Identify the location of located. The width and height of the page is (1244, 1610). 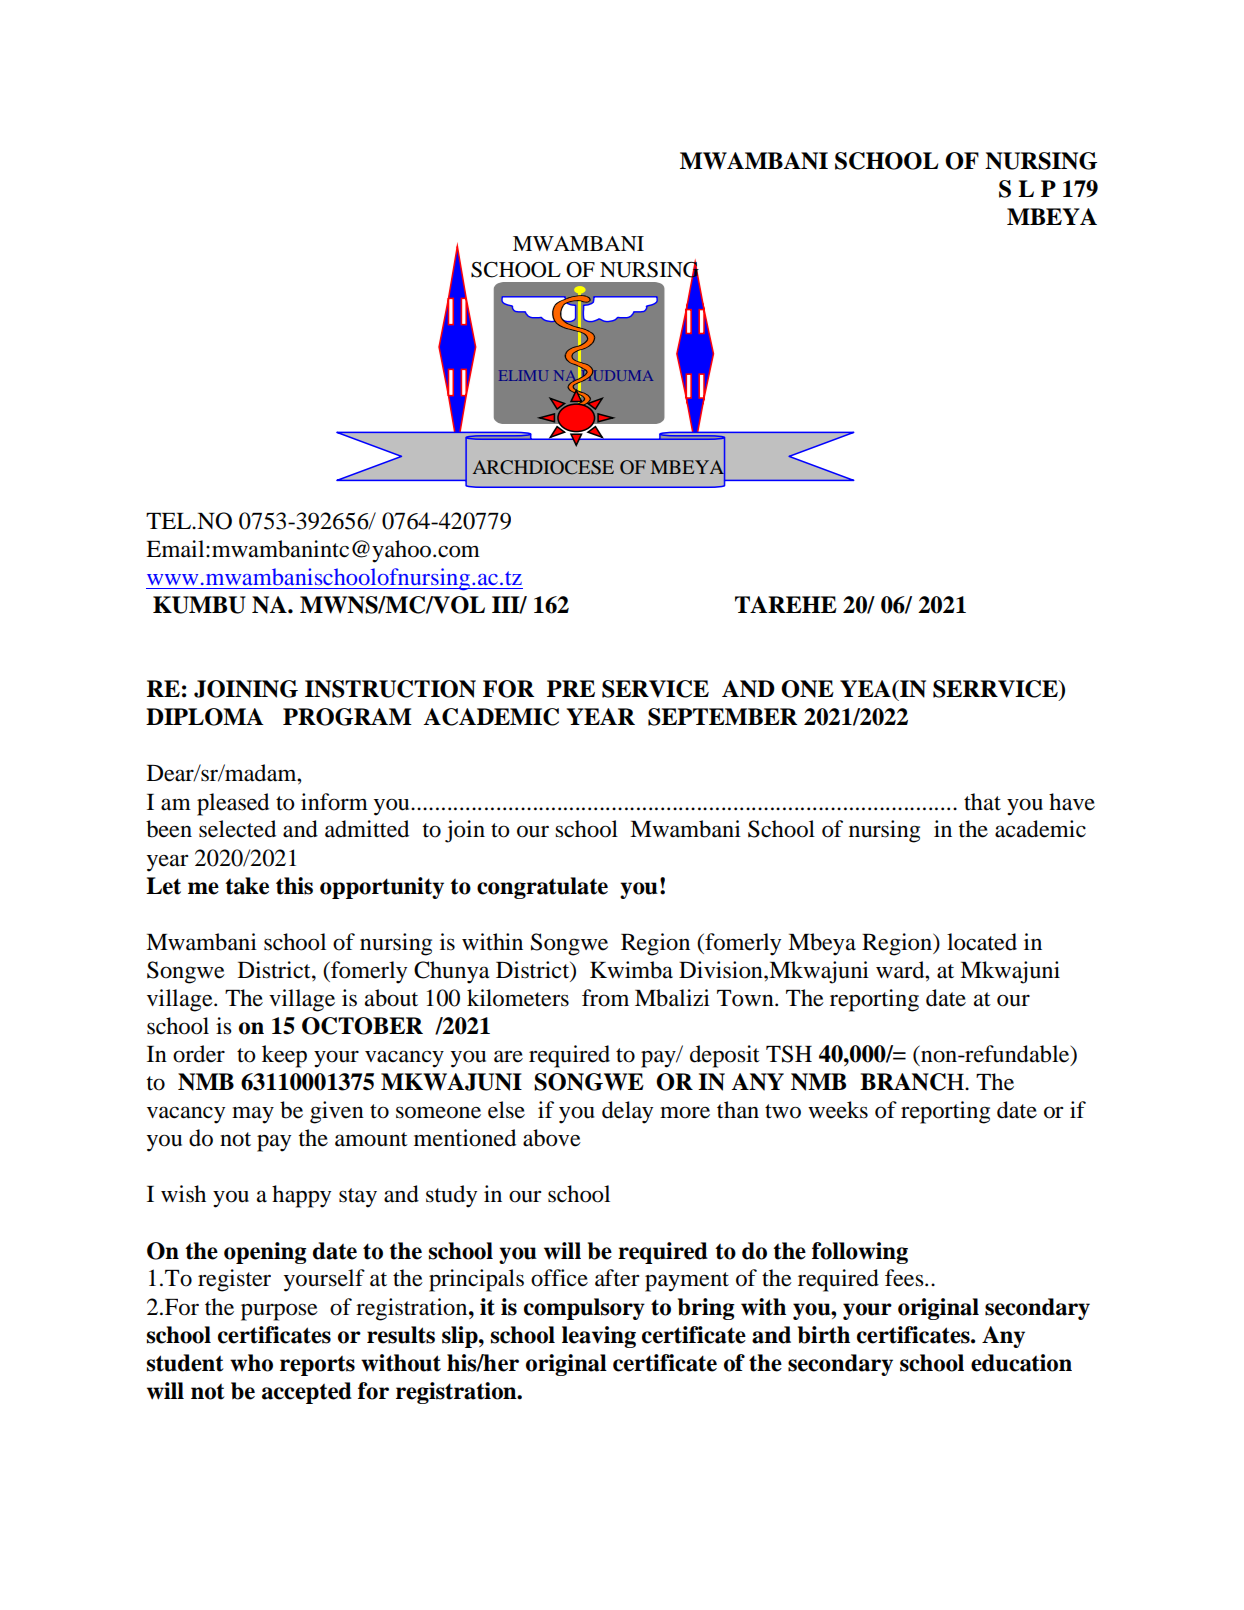
(982, 942).
